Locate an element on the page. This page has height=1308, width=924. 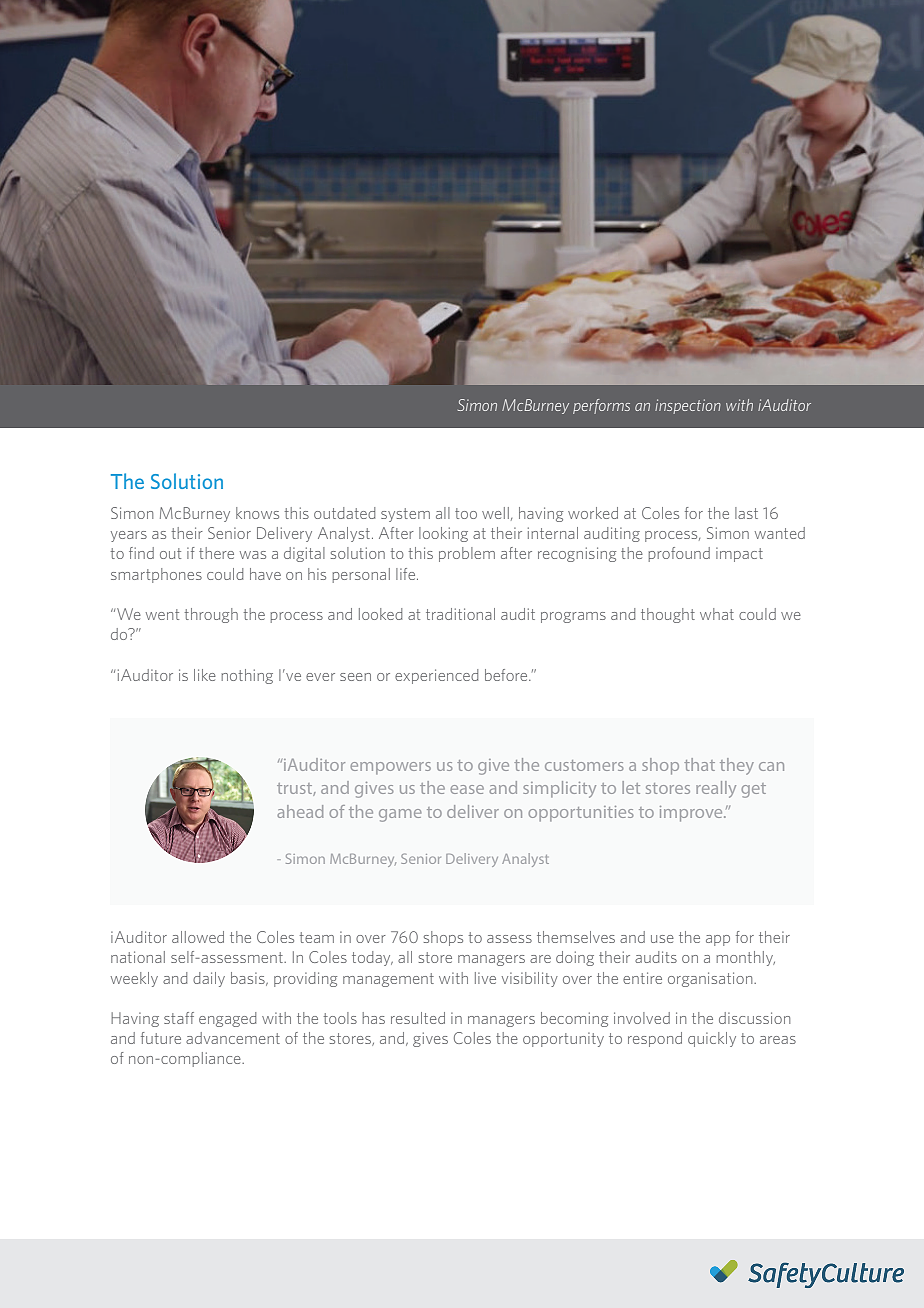
ease is located at coordinates (467, 789).
